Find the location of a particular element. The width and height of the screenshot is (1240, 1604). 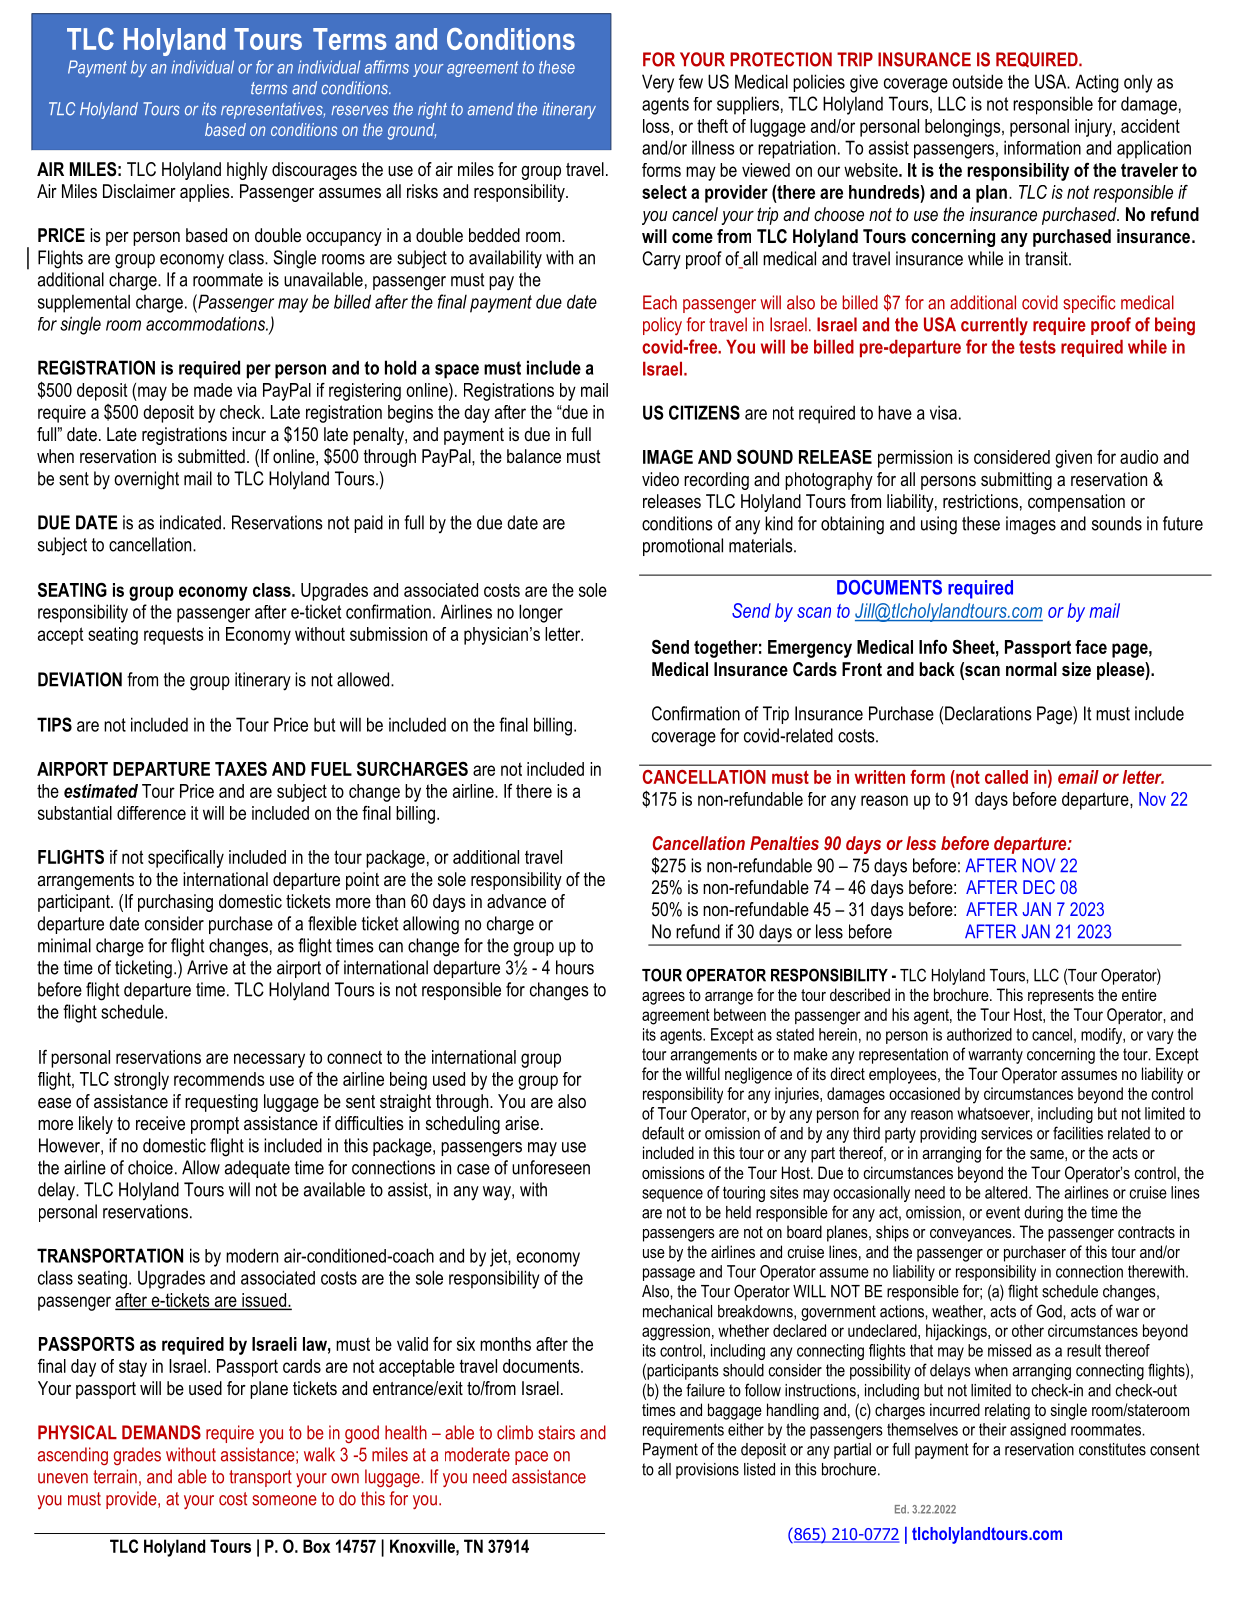

default is located at coordinates (663, 1133).
